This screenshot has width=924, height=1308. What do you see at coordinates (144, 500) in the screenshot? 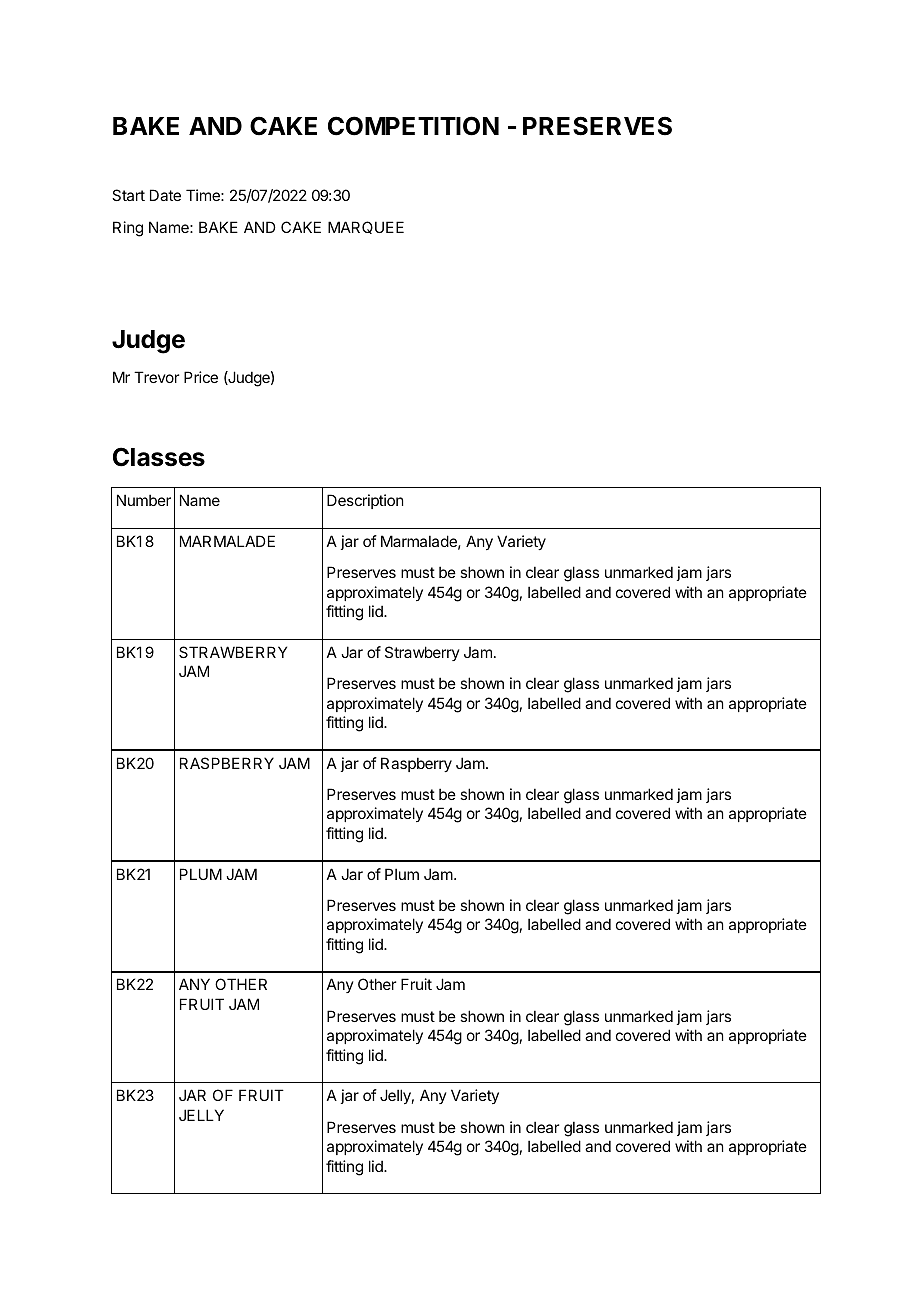
I see `Number` at bounding box center [144, 500].
